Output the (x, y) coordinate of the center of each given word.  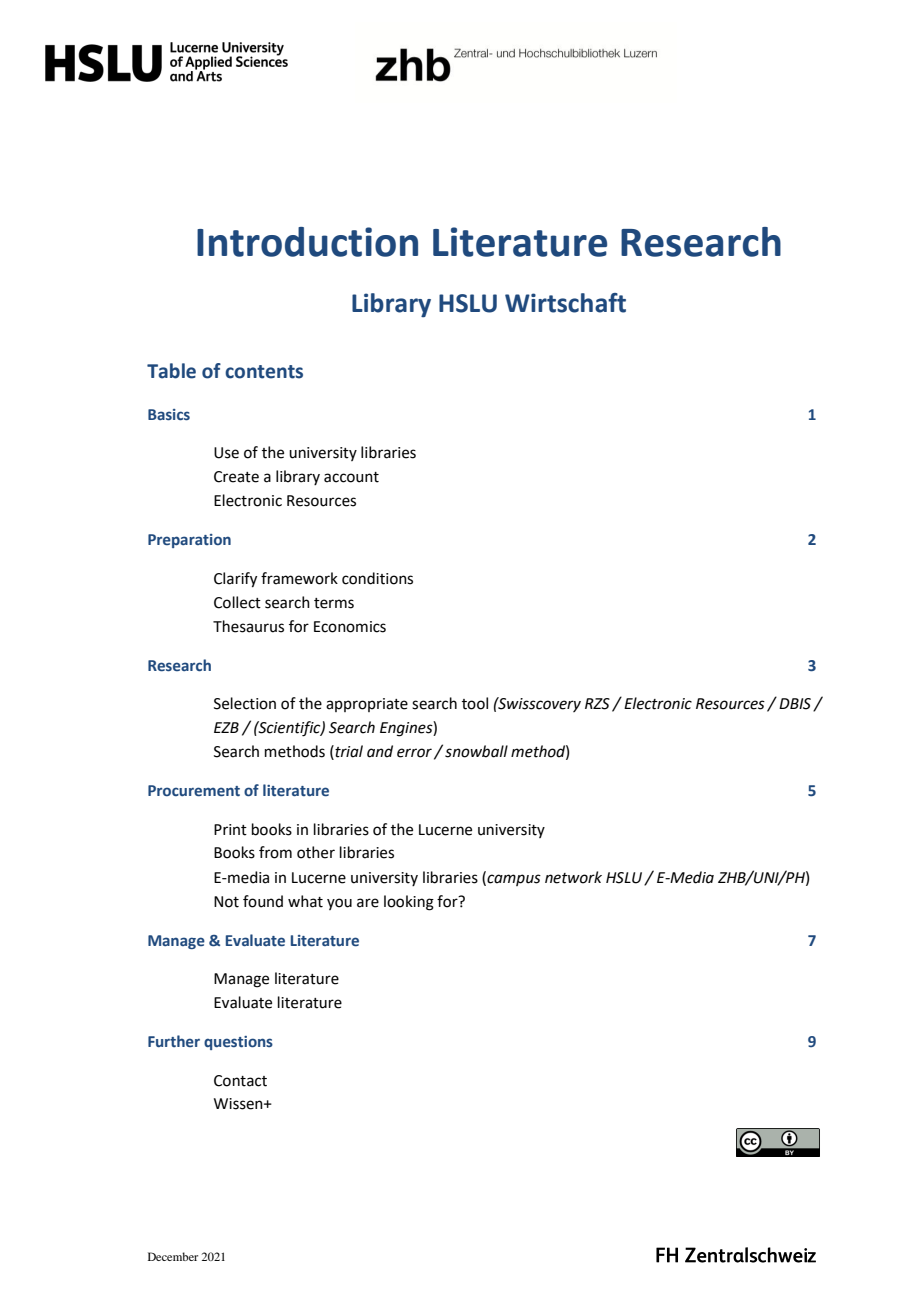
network (573, 877)
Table (171, 371)
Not (226, 902)
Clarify (235, 580)
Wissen (239, 1104)
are (368, 903)
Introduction (307, 242)
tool (475, 703)
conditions (377, 578)
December (173, 1256)
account (351, 477)
